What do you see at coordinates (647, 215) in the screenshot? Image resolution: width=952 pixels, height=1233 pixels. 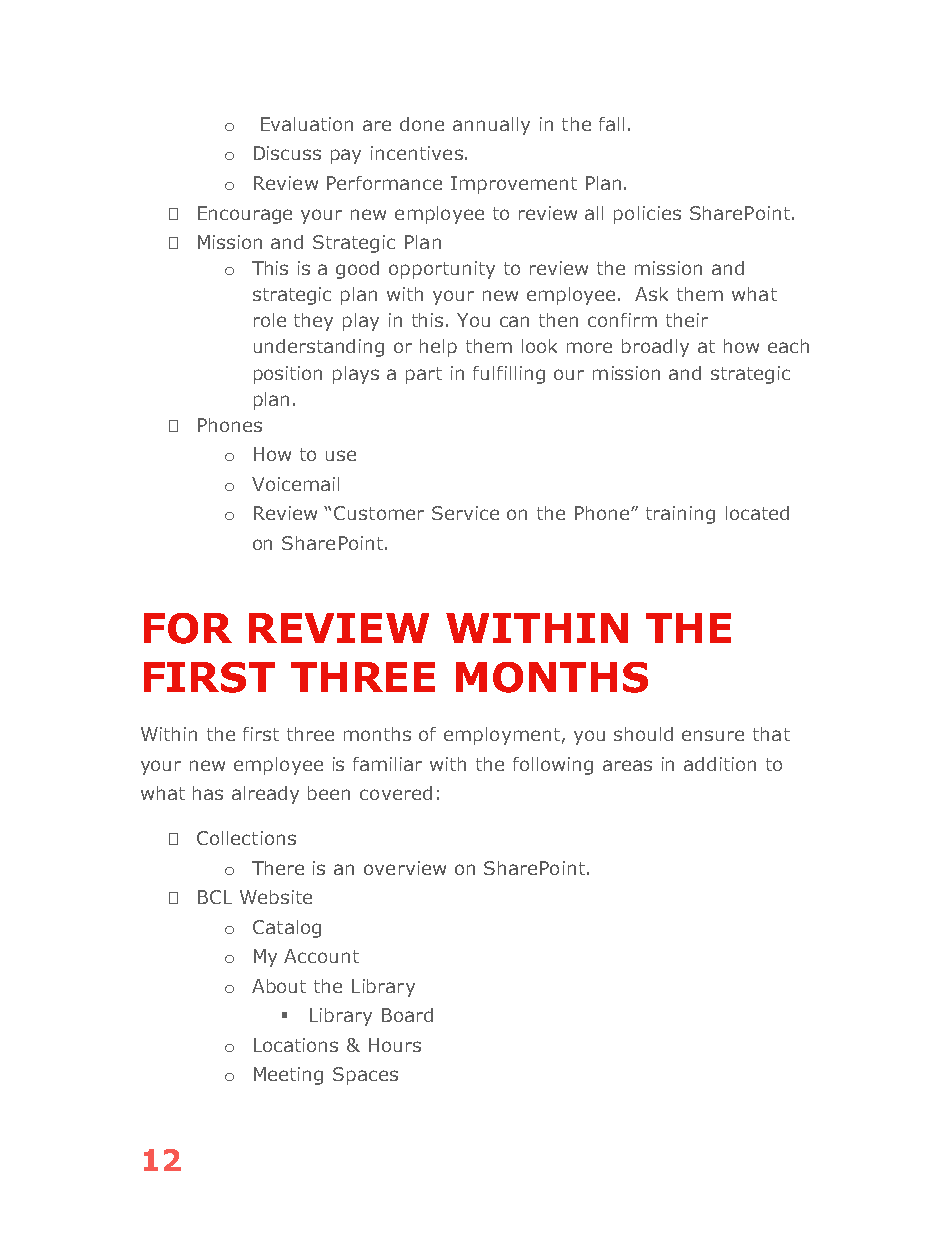 I see `policies` at bounding box center [647, 215].
